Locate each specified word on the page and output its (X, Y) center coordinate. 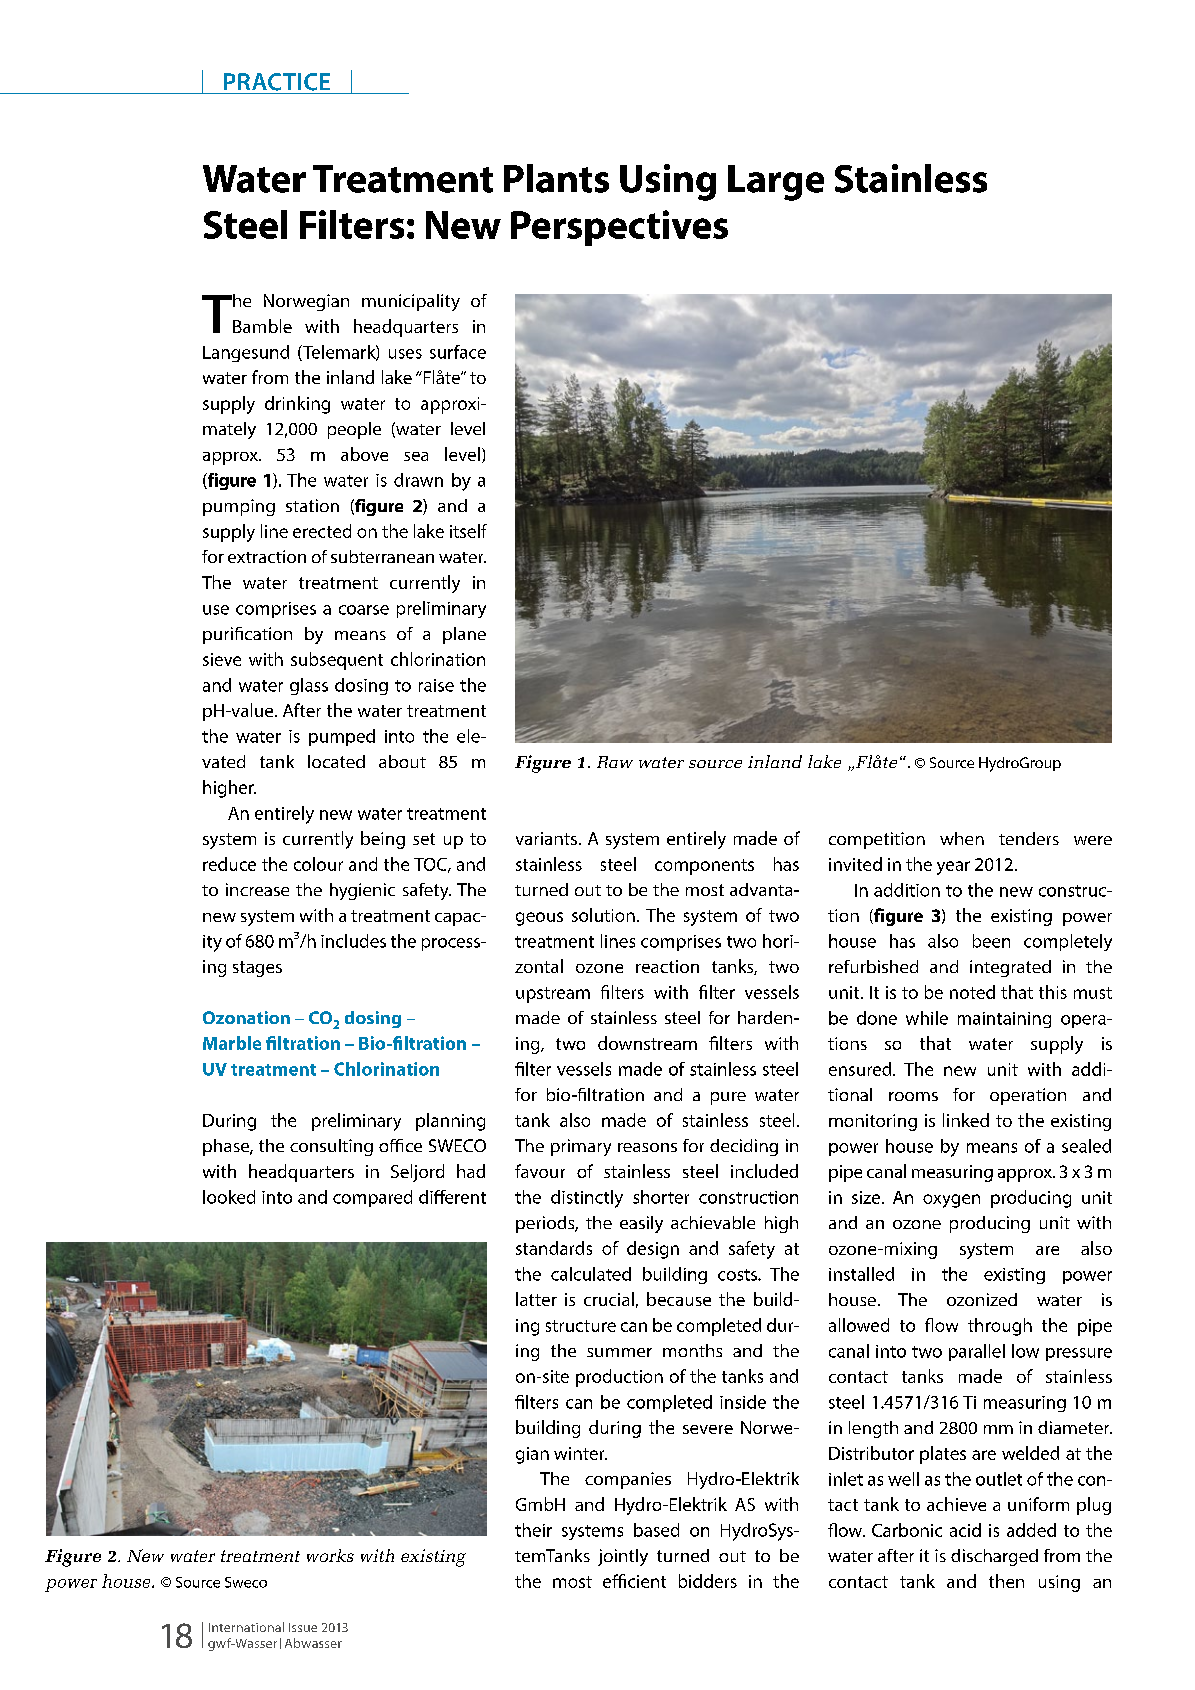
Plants (556, 178)
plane (464, 635)
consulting (331, 1147)
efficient (634, 1581)
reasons (647, 1147)
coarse (364, 610)
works (330, 1555)
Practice (277, 82)
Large (776, 183)
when (962, 838)
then (1006, 1581)
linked (966, 1120)
